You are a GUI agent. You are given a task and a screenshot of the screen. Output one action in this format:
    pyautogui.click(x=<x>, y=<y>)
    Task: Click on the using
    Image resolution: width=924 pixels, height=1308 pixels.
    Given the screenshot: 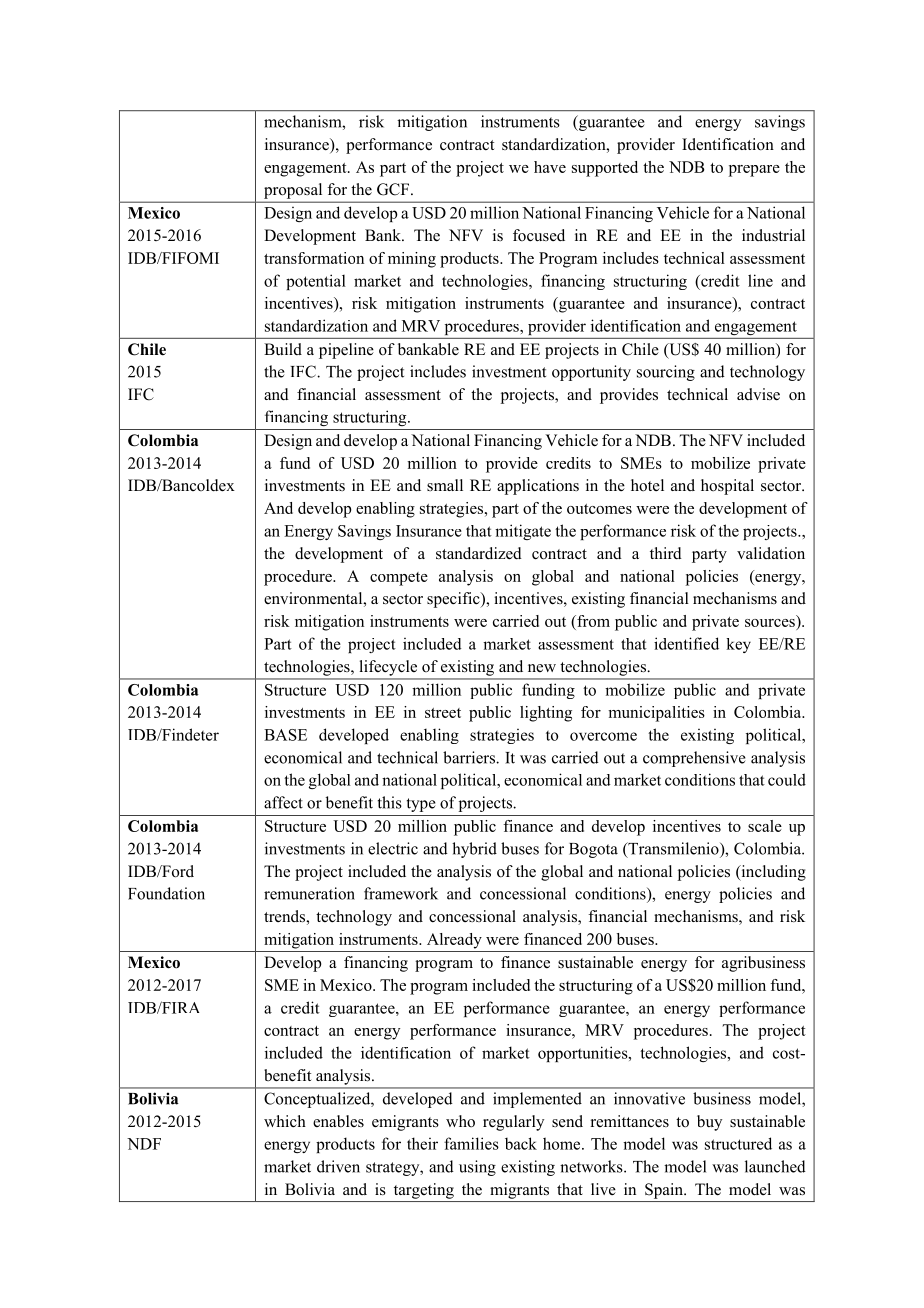 What is the action you would take?
    pyautogui.click(x=477, y=1168)
